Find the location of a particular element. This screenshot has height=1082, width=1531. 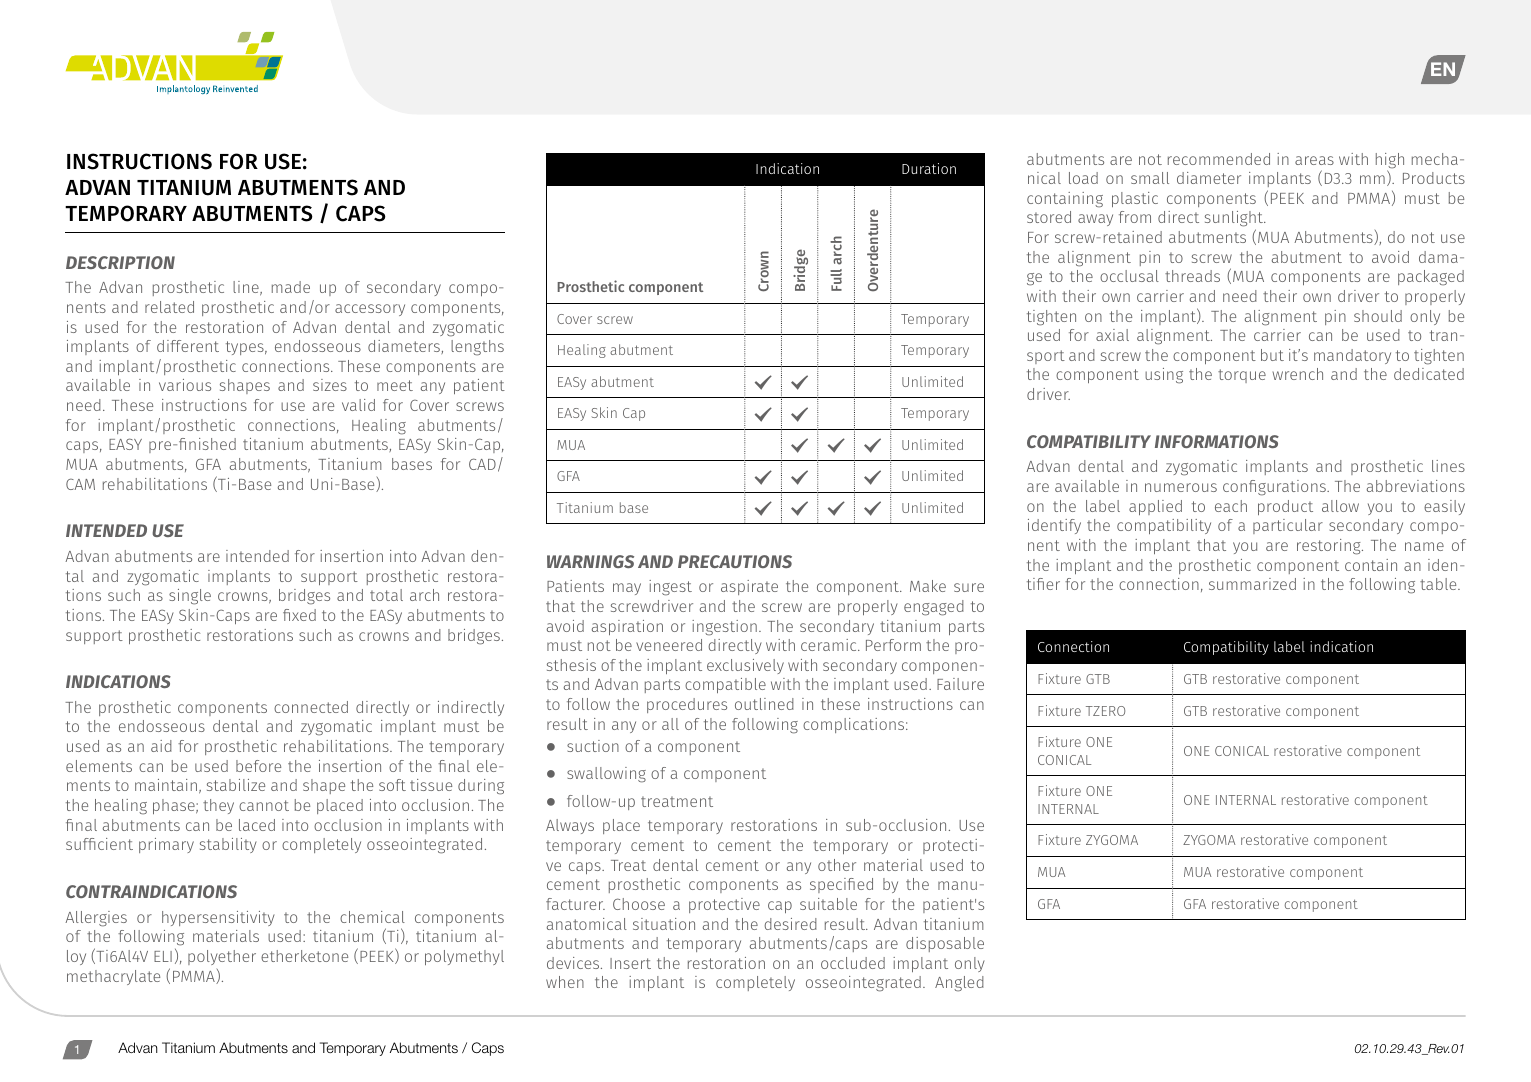

DESCRIPTION is located at coordinates (120, 262).
